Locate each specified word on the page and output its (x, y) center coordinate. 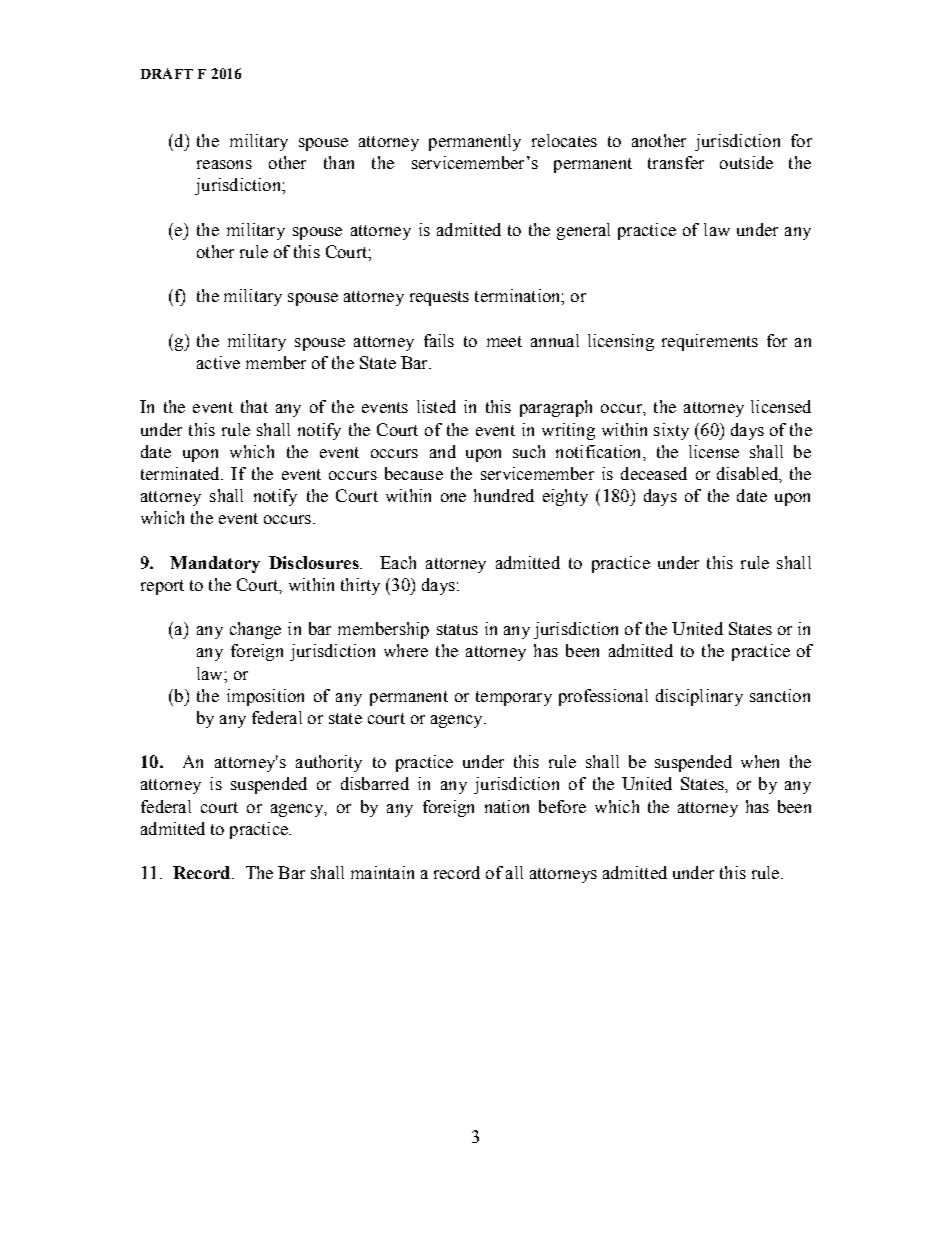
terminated (181, 473)
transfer (676, 162)
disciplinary (699, 697)
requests (439, 298)
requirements (710, 342)
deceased (654, 473)
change (255, 630)
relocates (564, 140)
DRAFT (167, 73)
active (218, 362)
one (453, 497)
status (457, 629)
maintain (382, 872)
